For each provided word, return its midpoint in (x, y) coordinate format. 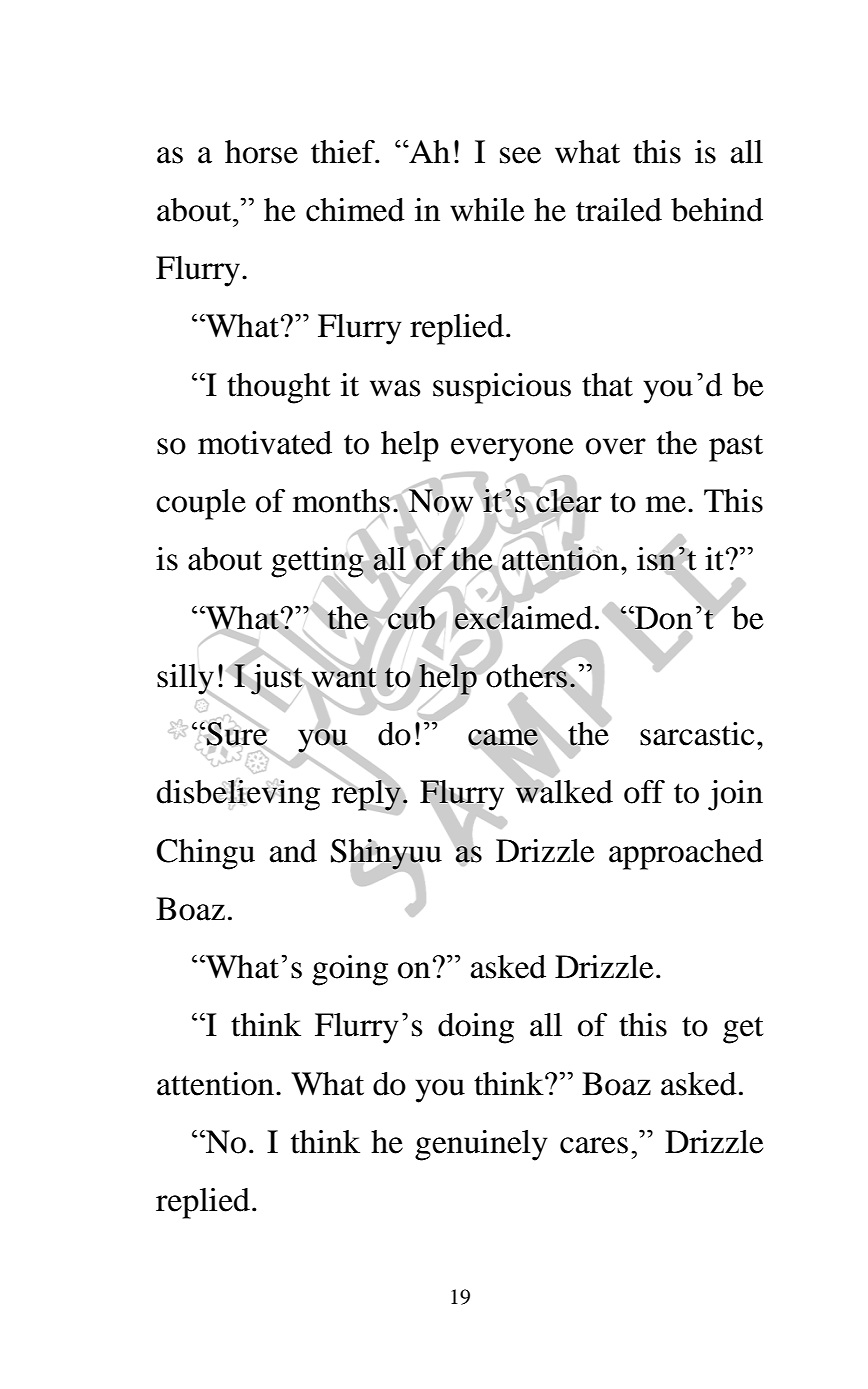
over (616, 446)
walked (563, 791)
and (293, 851)
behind (717, 210)
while (487, 210)
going (350, 970)
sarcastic (697, 734)
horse (261, 152)
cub (411, 618)
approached (686, 854)
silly (186, 680)
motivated (265, 443)
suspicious (502, 388)
